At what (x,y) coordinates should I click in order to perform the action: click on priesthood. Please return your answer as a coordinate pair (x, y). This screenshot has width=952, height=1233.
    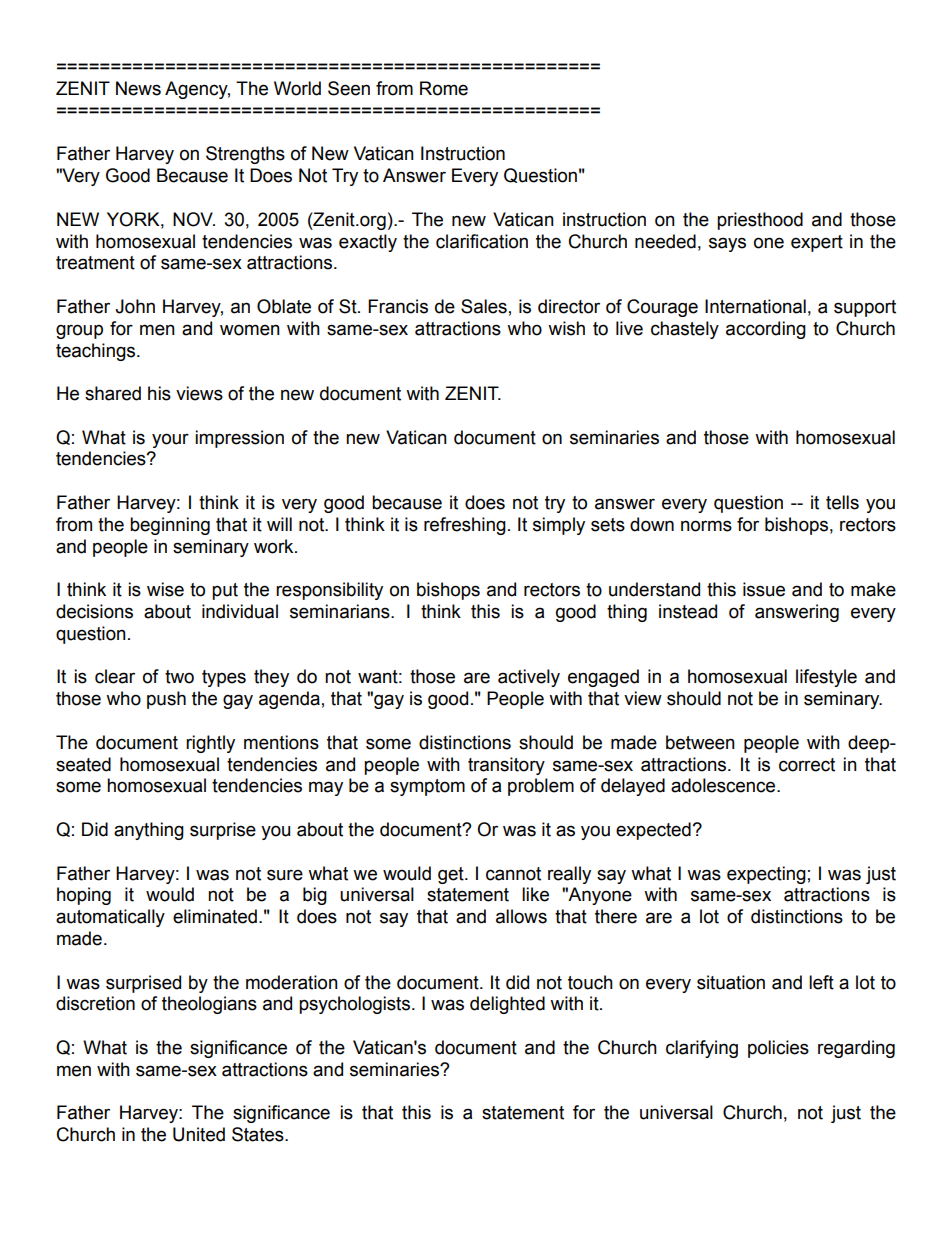
    Looking at the image, I should click on (760, 221).
